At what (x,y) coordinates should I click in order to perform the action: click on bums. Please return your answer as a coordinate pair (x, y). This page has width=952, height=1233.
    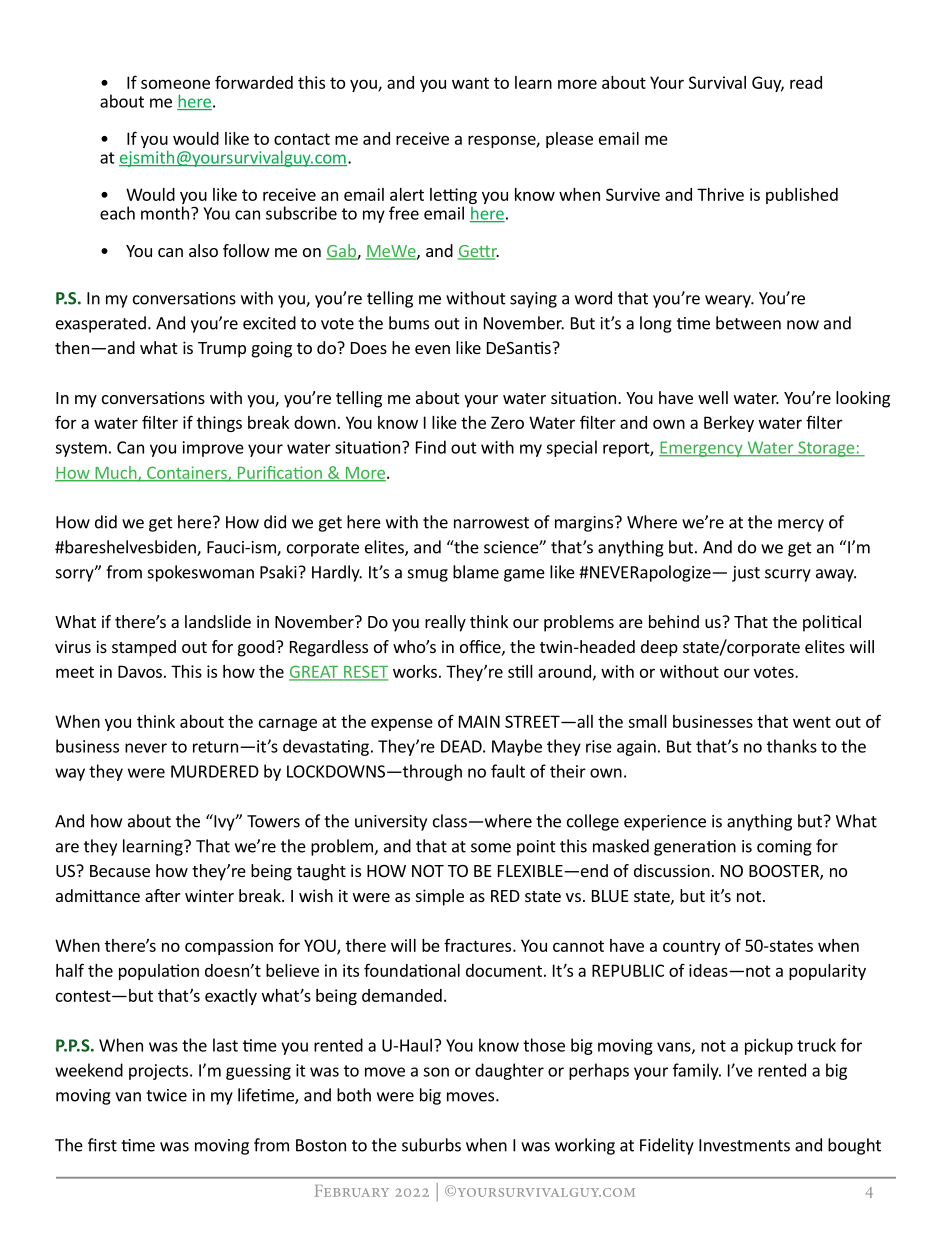
    Looking at the image, I should click on (409, 323).
